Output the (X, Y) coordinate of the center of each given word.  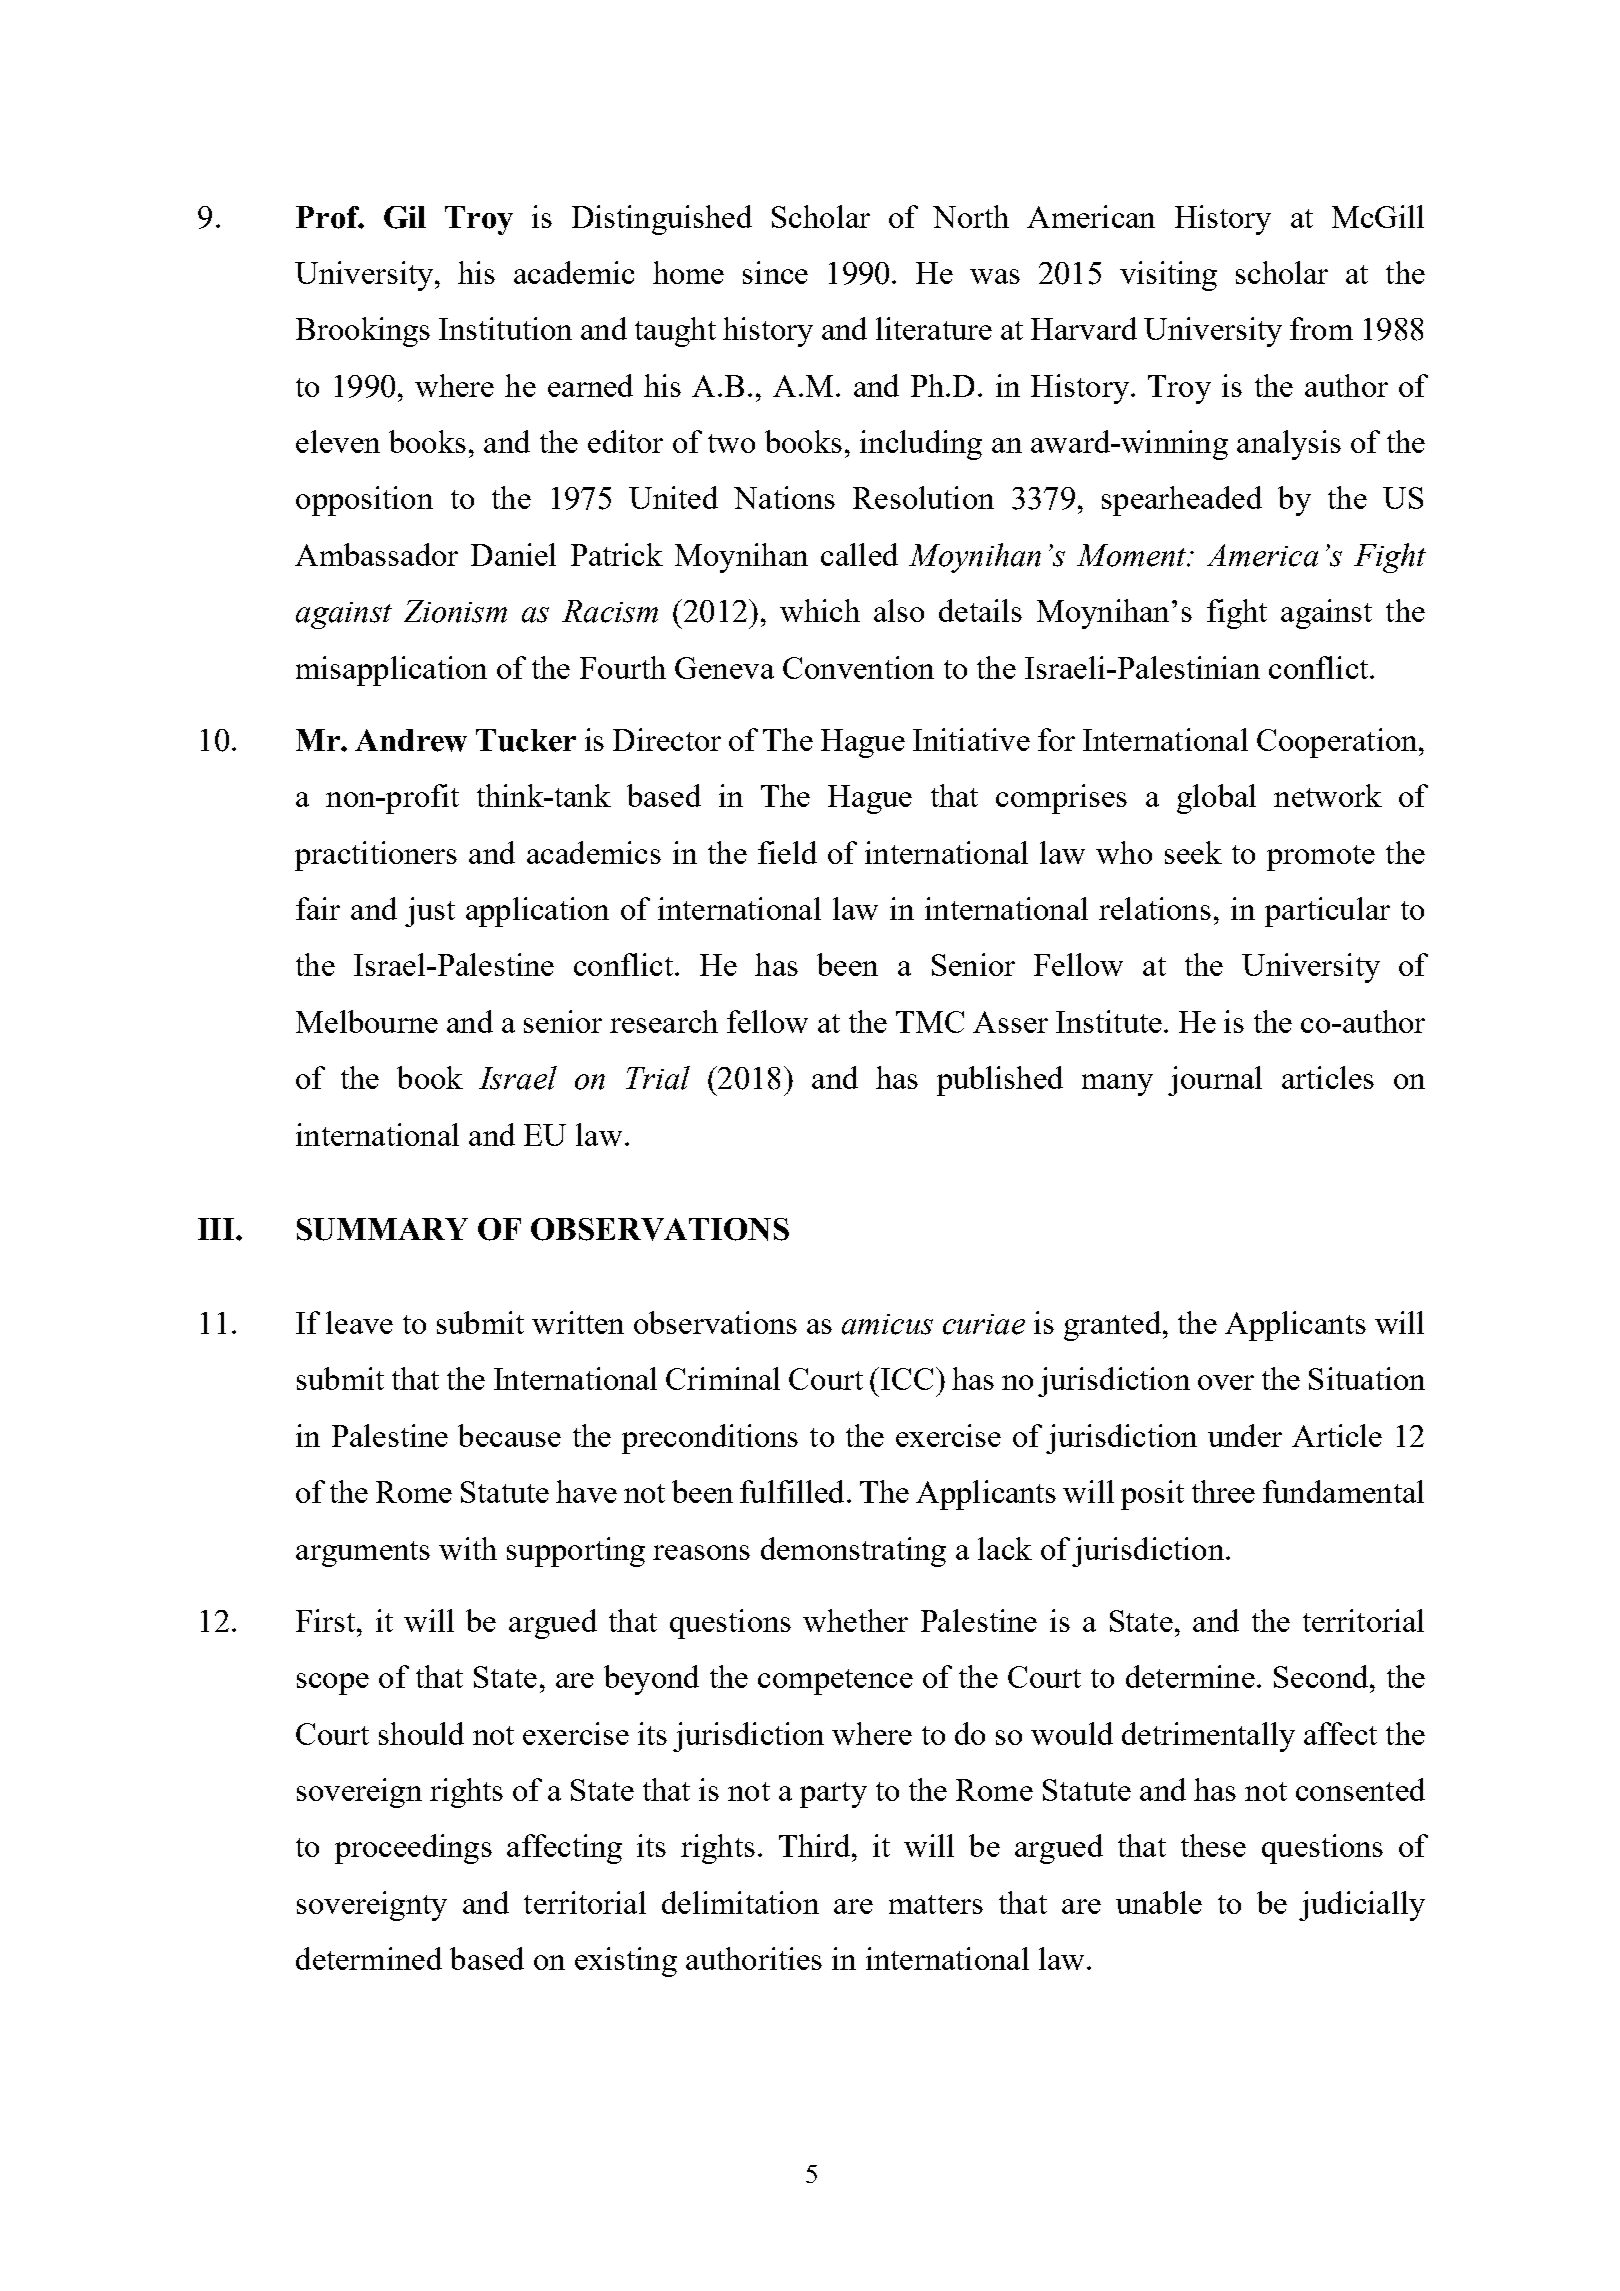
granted (1112, 1326)
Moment (1133, 555)
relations (1155, 908)
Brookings (363, 332)
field (787, 852)
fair (318, 908)
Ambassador (376, 554)
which (820, 610)
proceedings (413, 1849)
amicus (887, 1324)
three (1223, 1491)
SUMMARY (382, 1229)
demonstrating (853, 1552)
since (775, 272)
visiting (1168, 276)
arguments (363, 1554)
